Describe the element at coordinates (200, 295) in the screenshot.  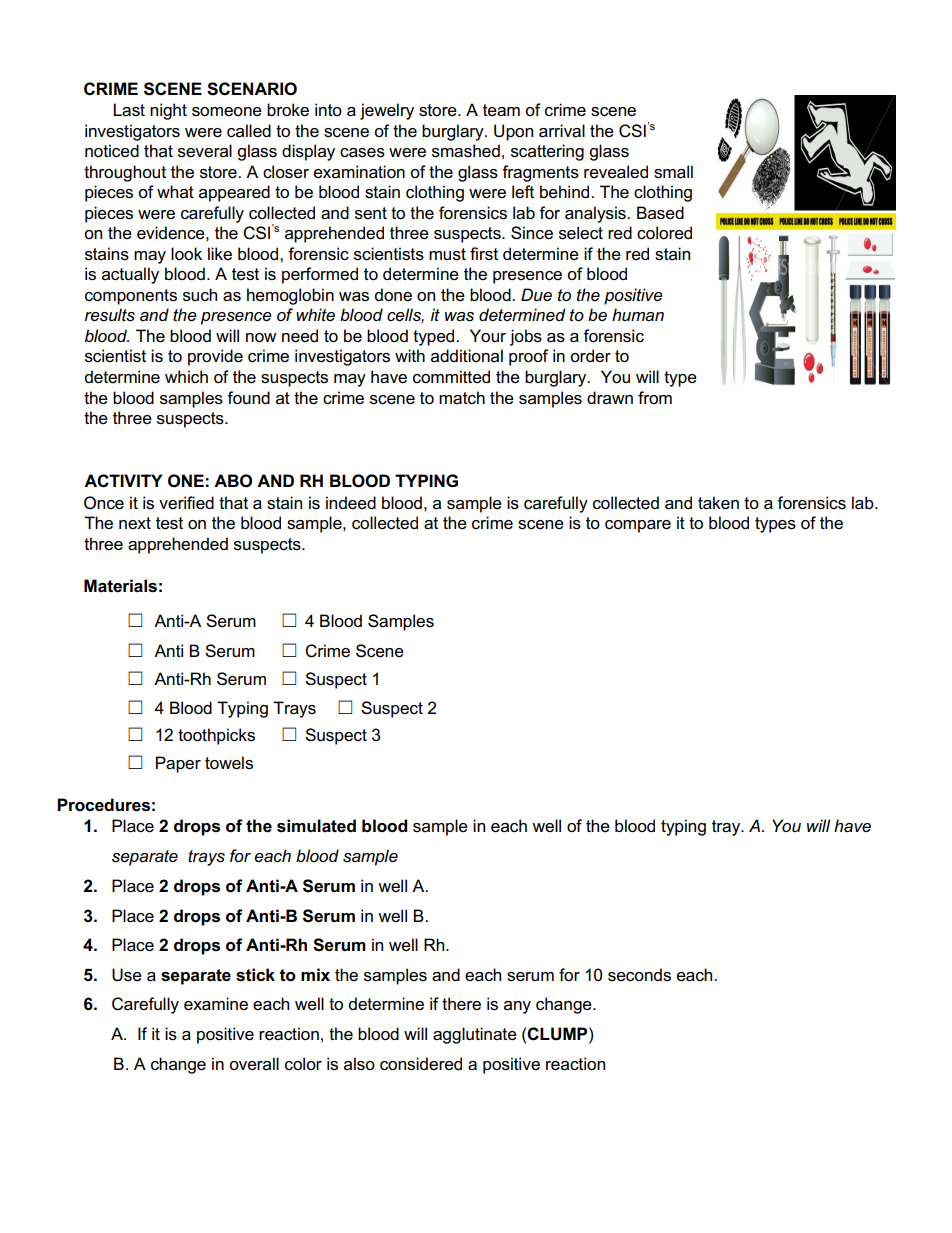
I see `such` at that location.
